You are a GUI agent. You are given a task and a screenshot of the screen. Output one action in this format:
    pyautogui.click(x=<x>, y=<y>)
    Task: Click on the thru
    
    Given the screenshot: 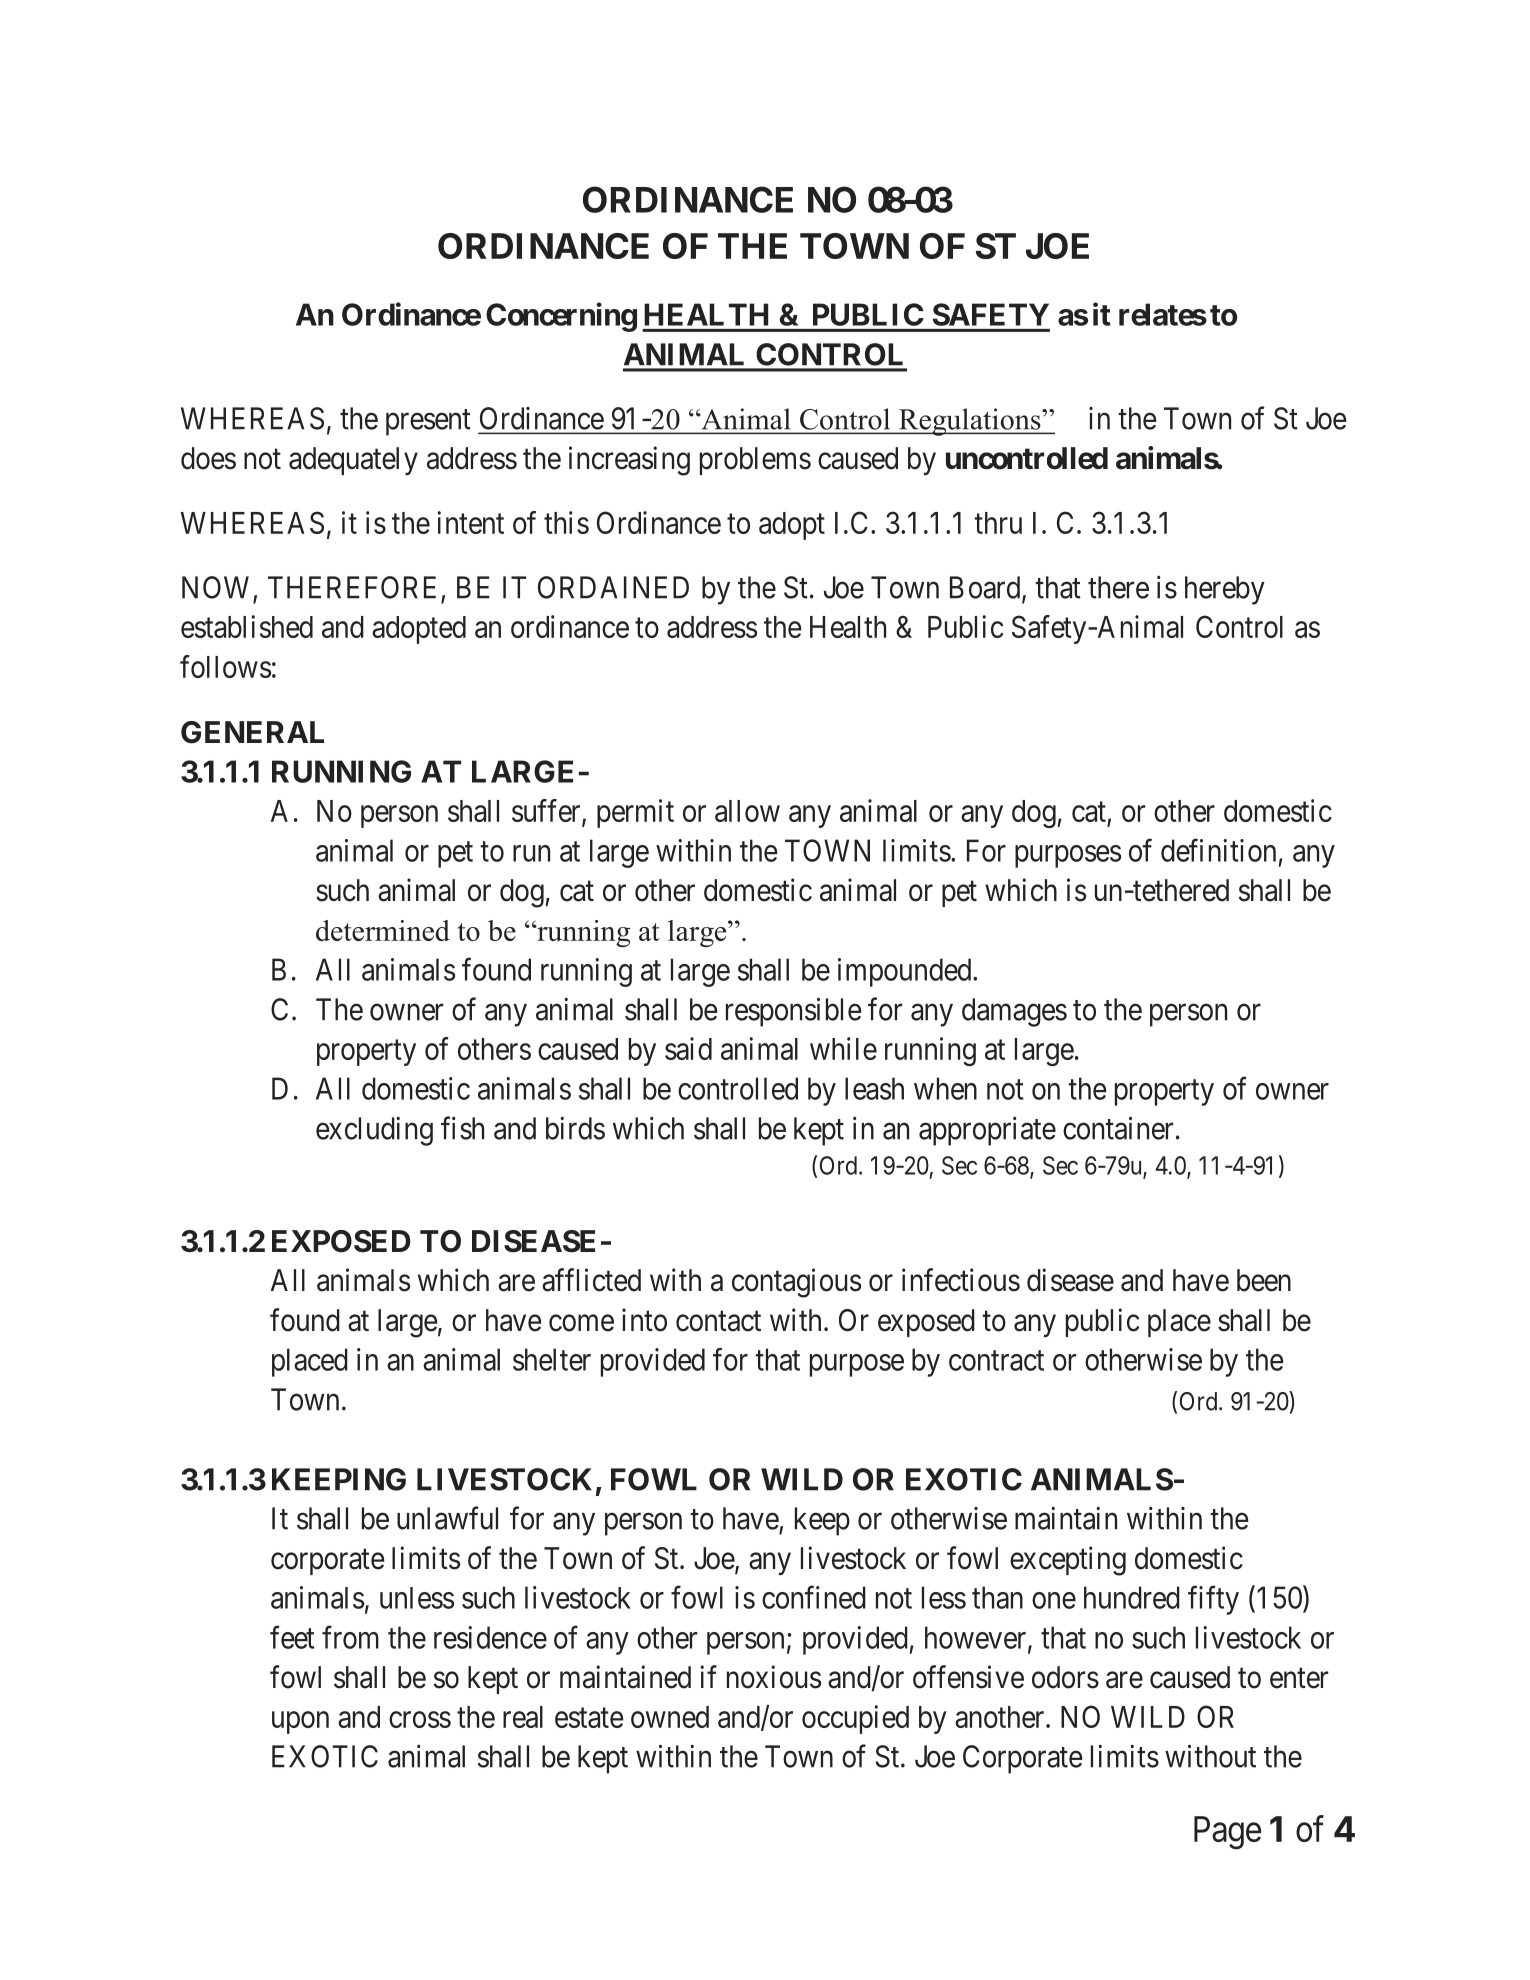 What is the action you would take?
    pyautogui.click(x=998, y=523)
